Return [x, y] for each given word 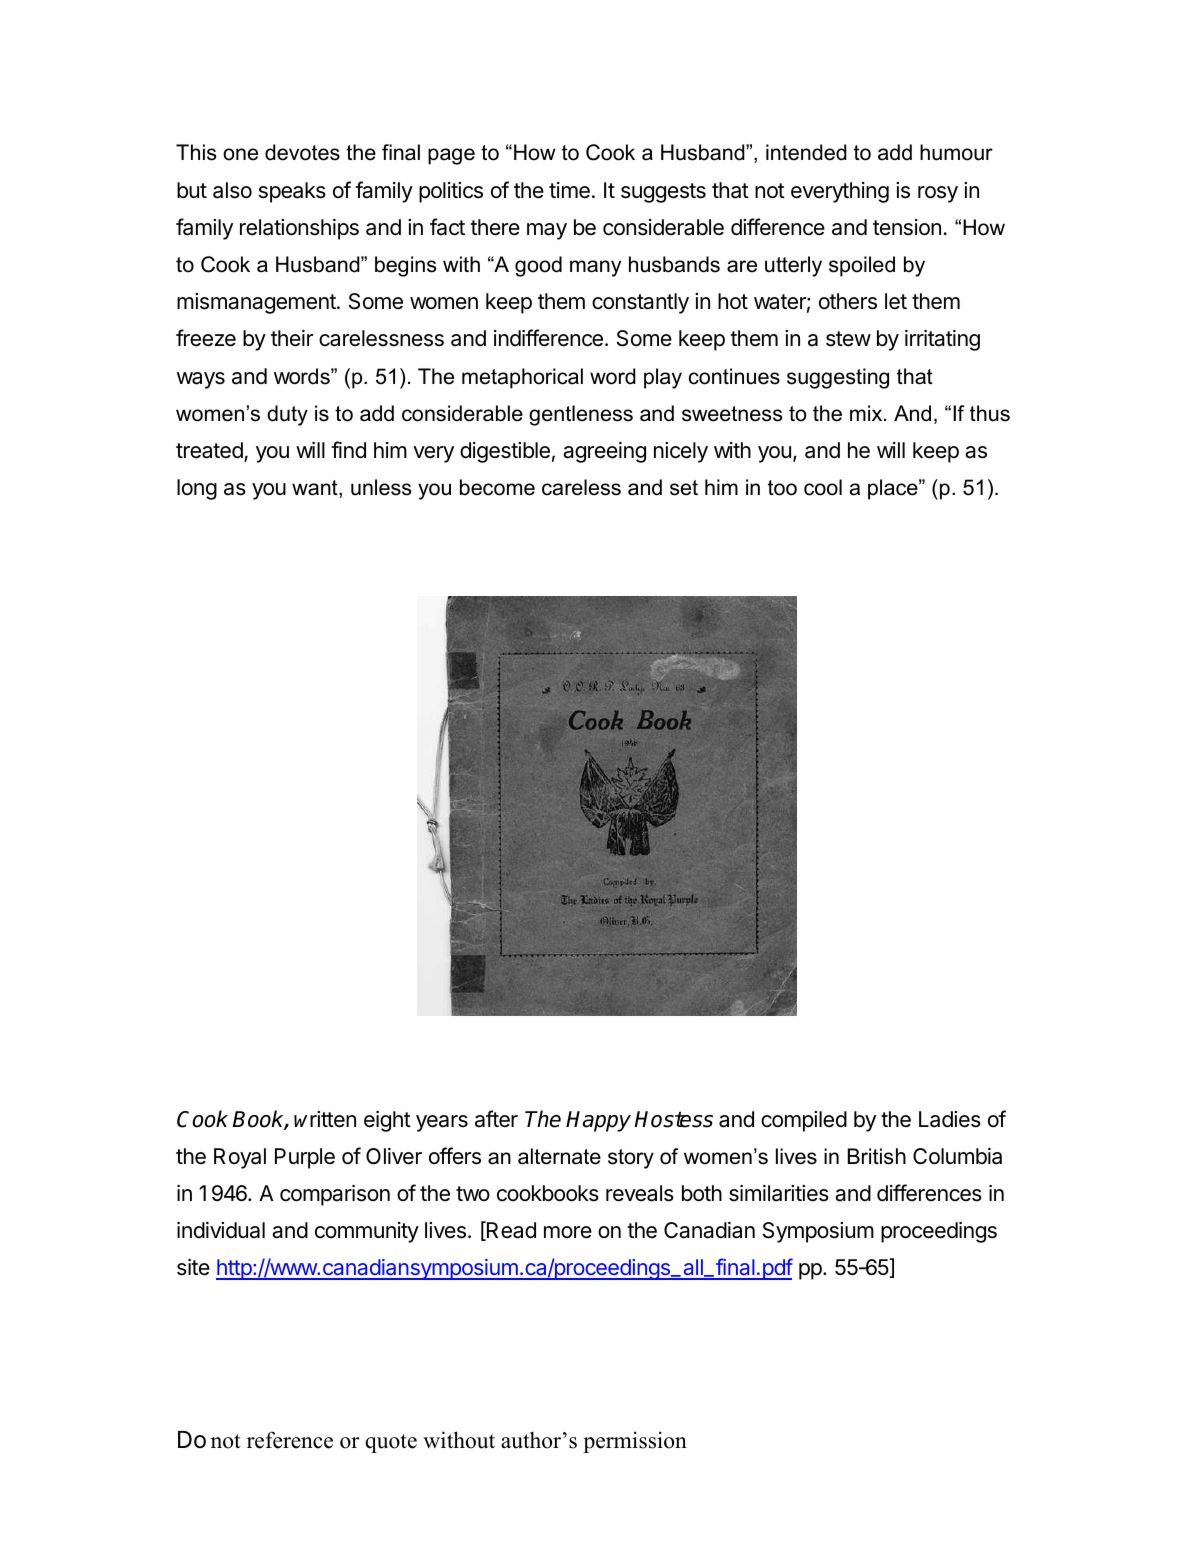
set [684, 488]
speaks [292, 192]
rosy [938, 194]
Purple [305, 1158]
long [197, 489]
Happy [598, 1121]
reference [290, 1440]
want [316, 489]
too [782, 488]
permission [635, 1442]
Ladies [950, 1119]
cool [823, 487]
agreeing [604, 452]
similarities [779, 1193]
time [569, 190]
